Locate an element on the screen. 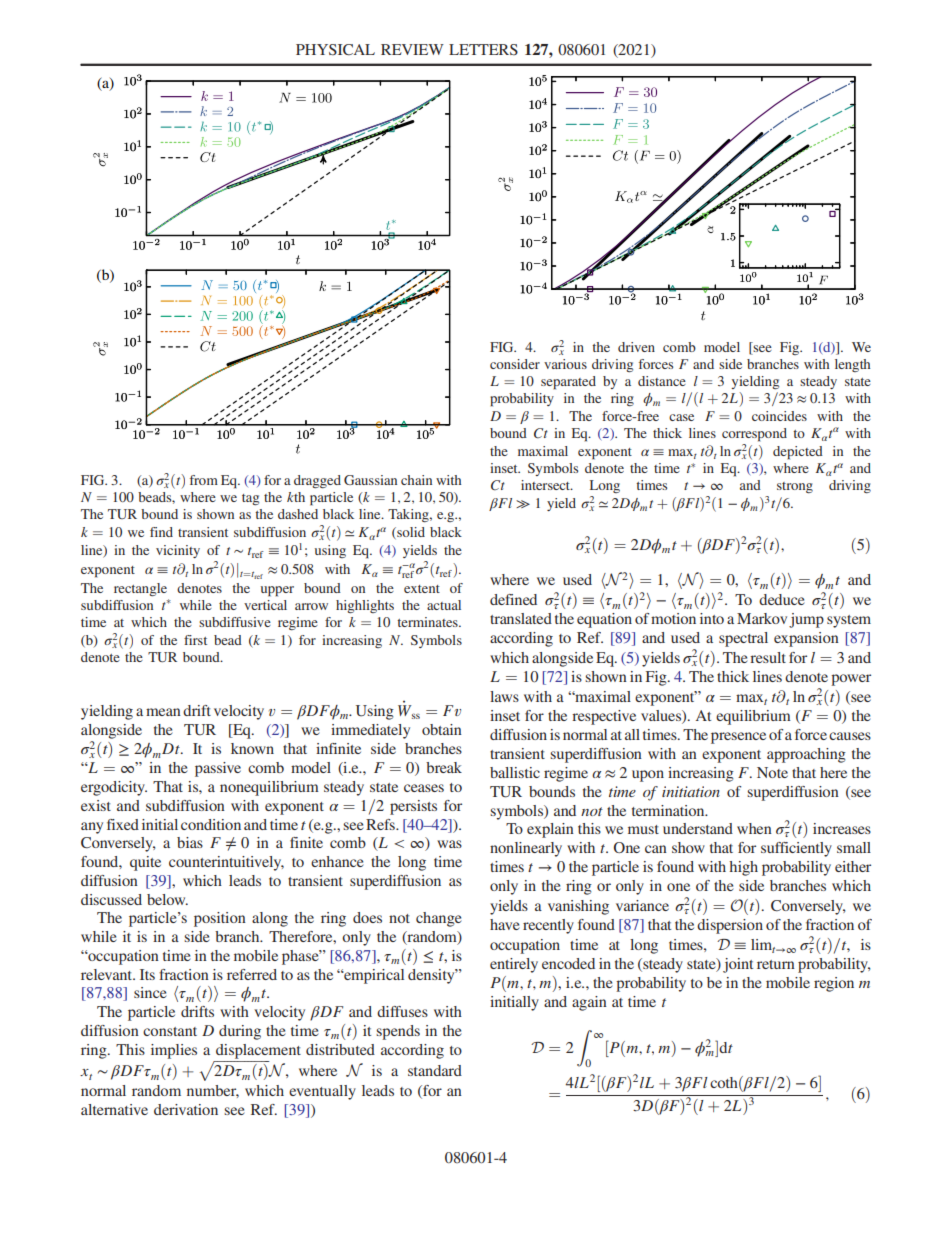 The height and width of the screenshot is (1233, 952). length is located at coordinates (852, 365).
